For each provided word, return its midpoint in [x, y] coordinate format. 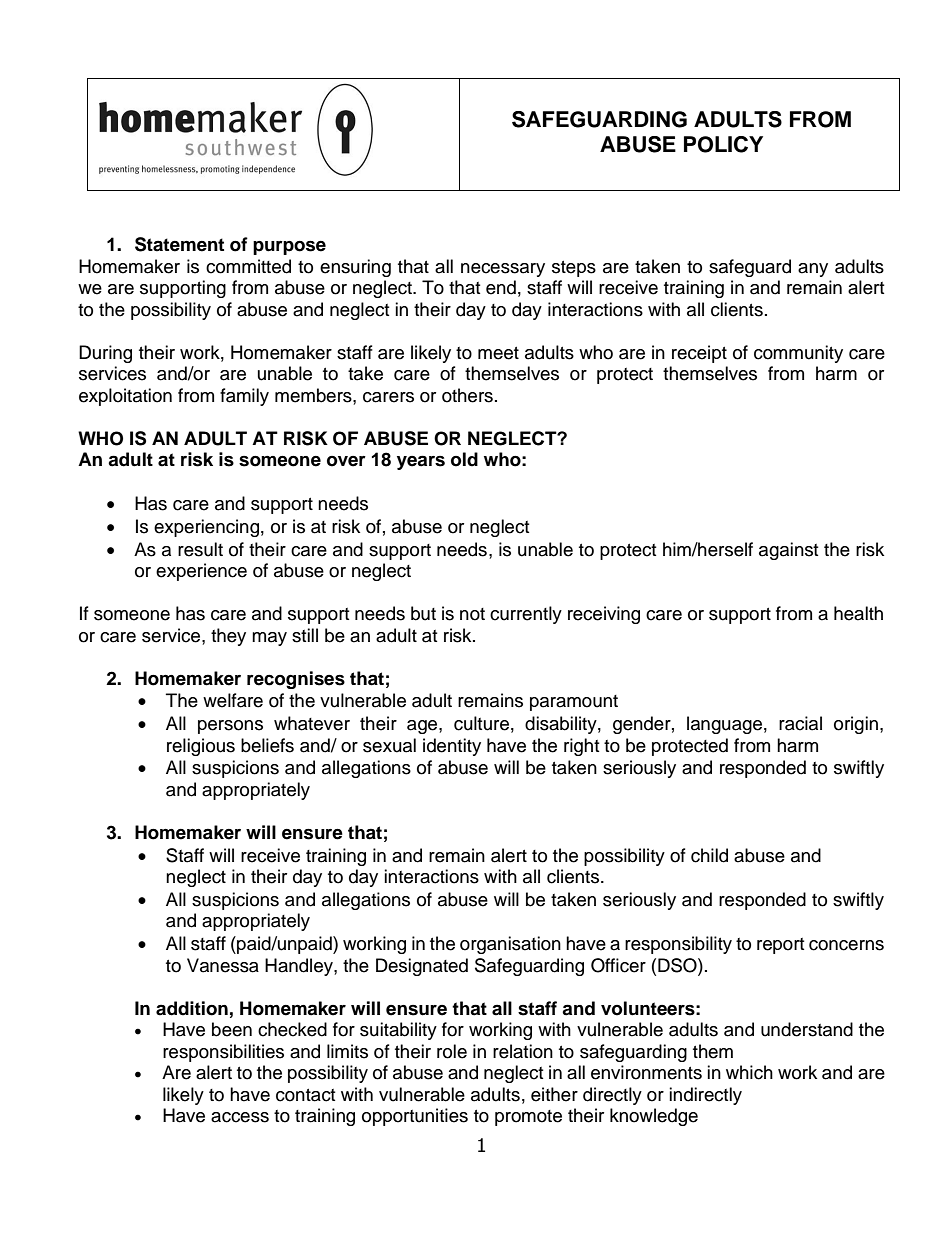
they [228, 637]
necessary [503, 270]
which [749, 1072]
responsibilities [223, 1053]
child [709, 855]
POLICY [723, 144]
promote [528, 1118]
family [244, 397]
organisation [510, 945]
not [472, 614]
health [858, 613]
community [798, 354]
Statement [179, 244]
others [467, 395]
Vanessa [223, 965]
